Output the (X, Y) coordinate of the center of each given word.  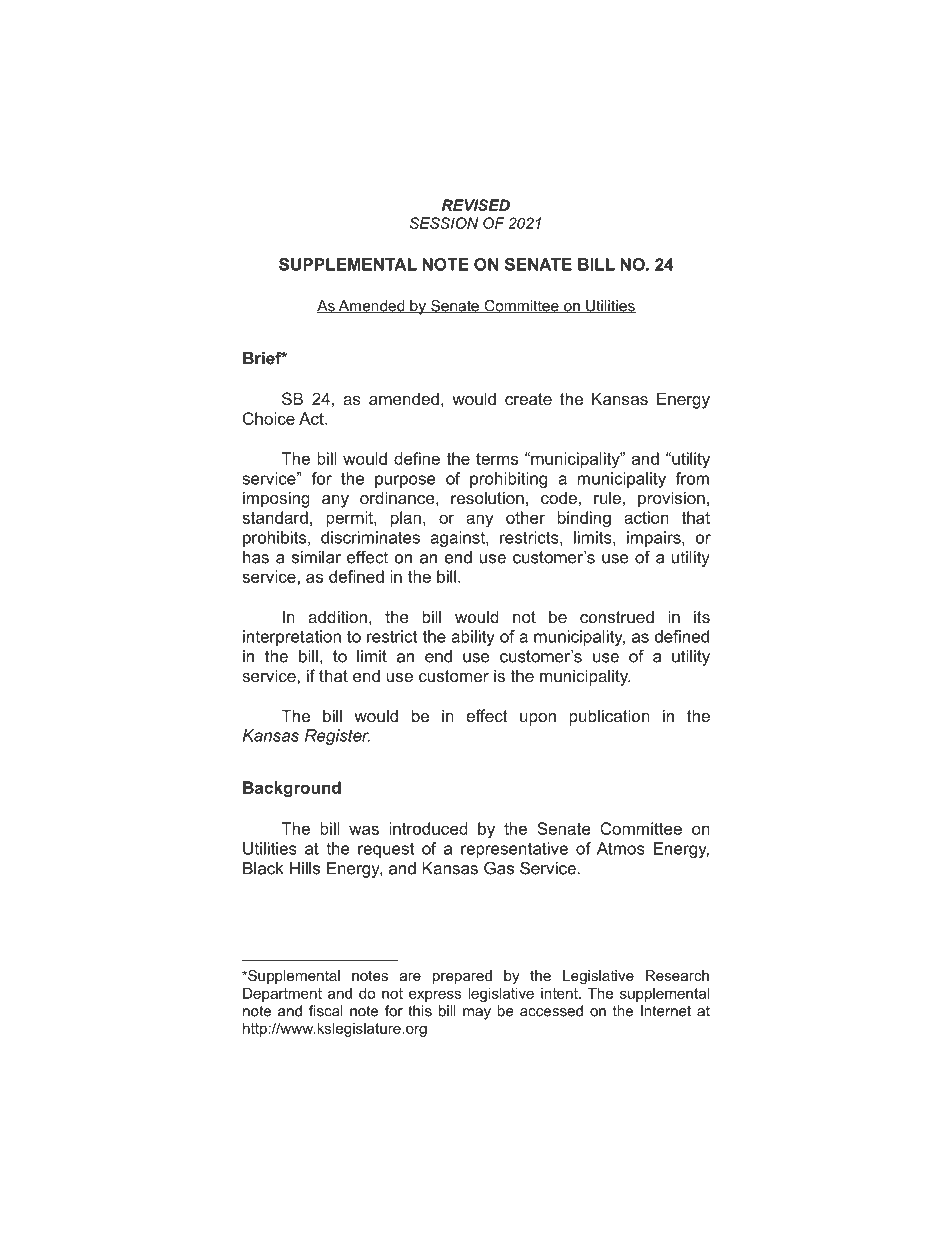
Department (282, 995)
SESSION (444, 223)
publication (609, 717)
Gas (499, 868)
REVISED (476, 205)
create (528, 399)
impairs (655, 539)
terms (497, 459)
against (458, 539)
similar (316, 557)
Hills (305, 868)
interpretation (292, 638)
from (692, 478)
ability (473, 638)
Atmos (621, 848)
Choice (269, 418)
